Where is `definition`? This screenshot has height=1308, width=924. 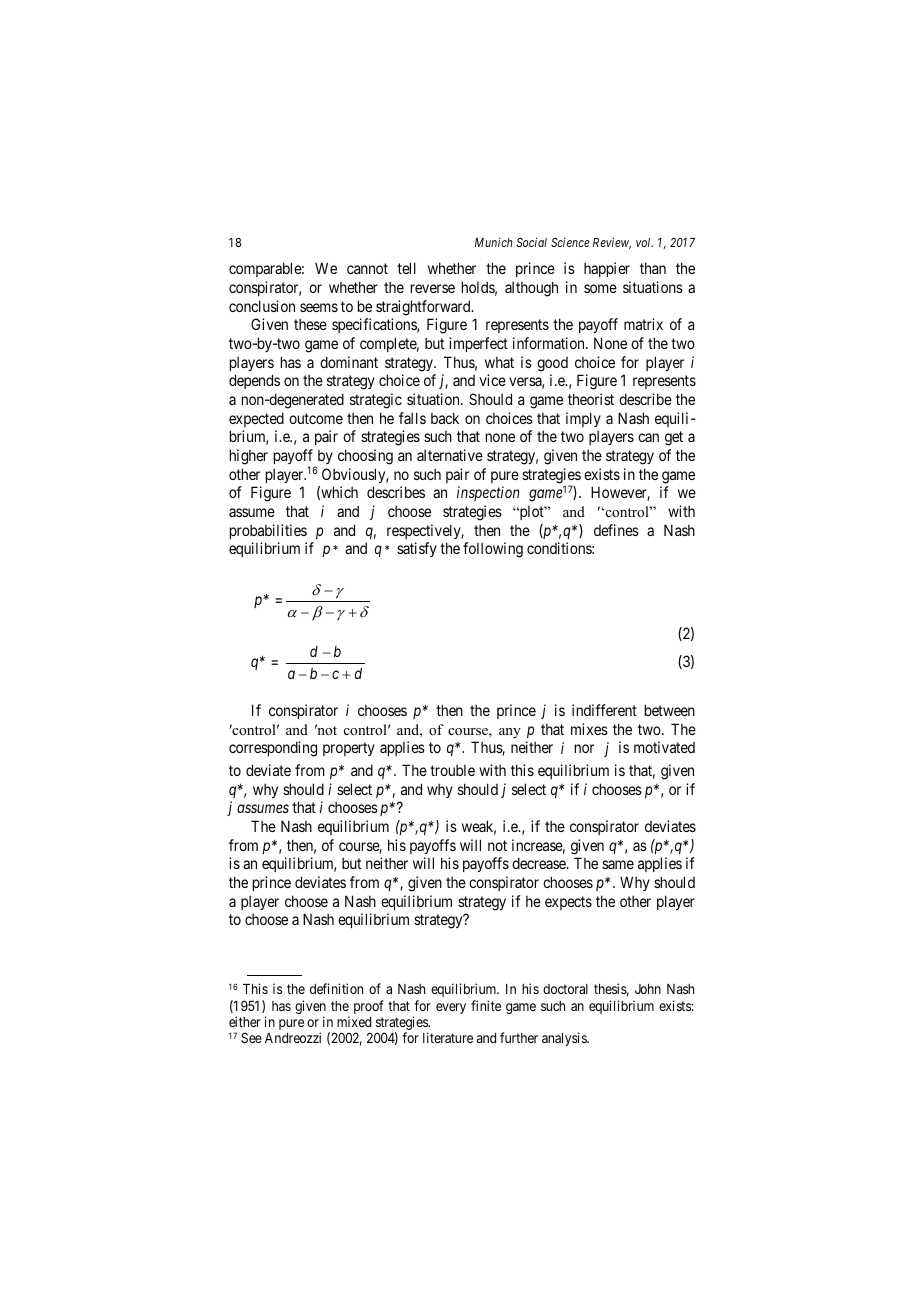 definition is located at coordinates (336, 988).
